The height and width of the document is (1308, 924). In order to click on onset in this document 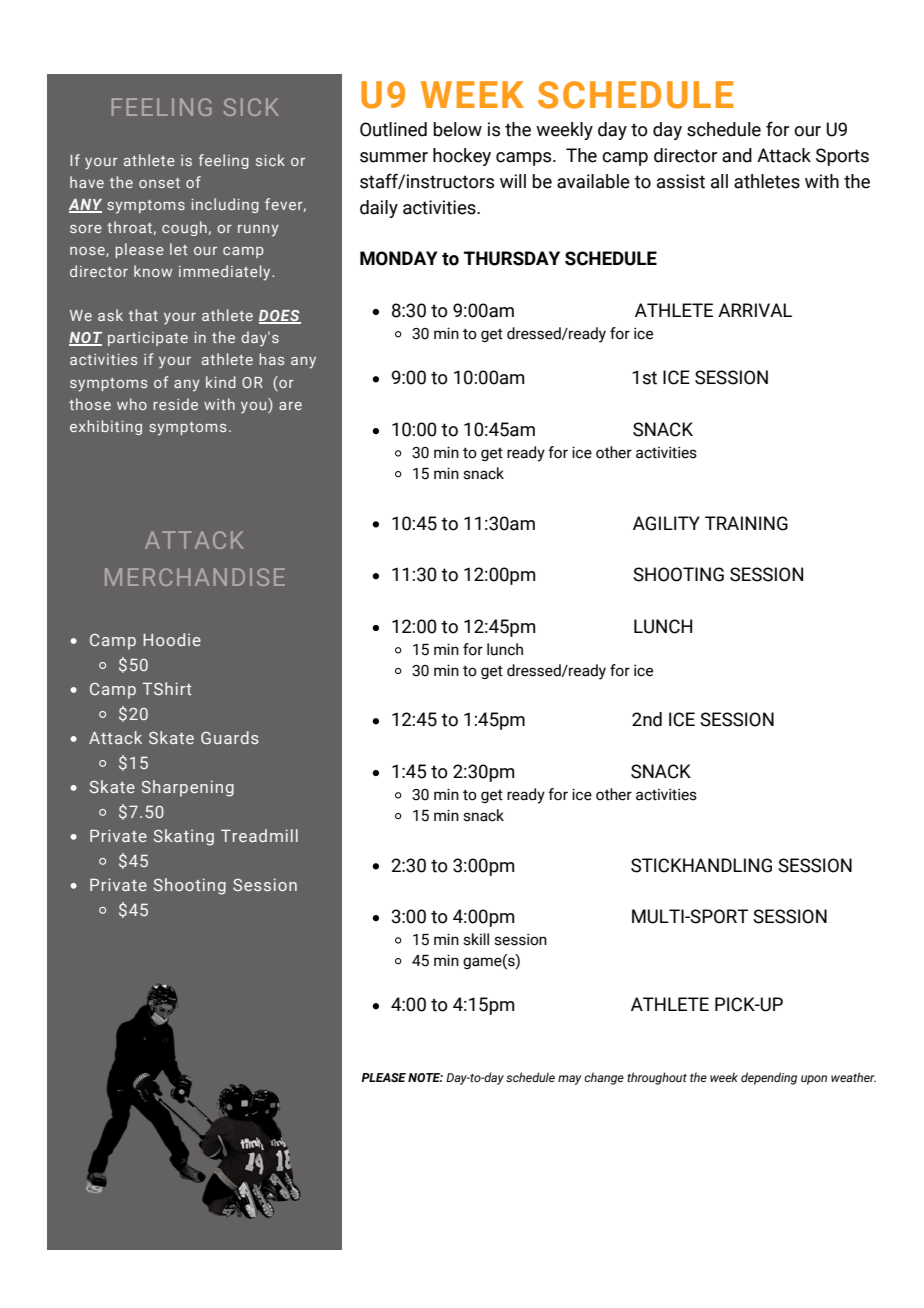, I will do `click(159, 183)`.
